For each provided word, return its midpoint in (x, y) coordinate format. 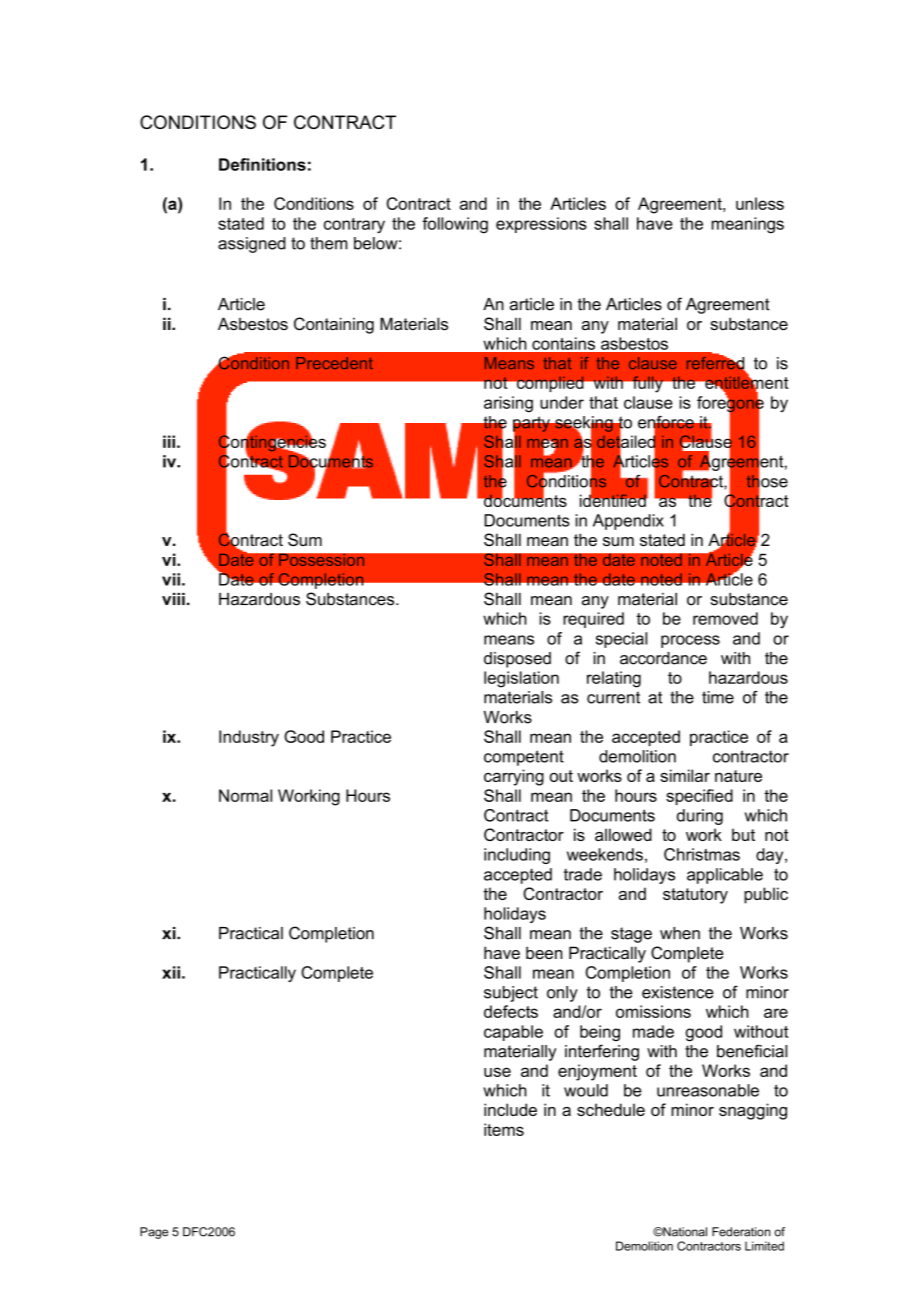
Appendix (628, 522)
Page (154, 1233)
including (517, 856)
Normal (245, 795)
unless (760, 203)
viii (173, 599)
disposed (517, 660)
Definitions (262, 164)
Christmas (702, 854)
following (455, 225)
